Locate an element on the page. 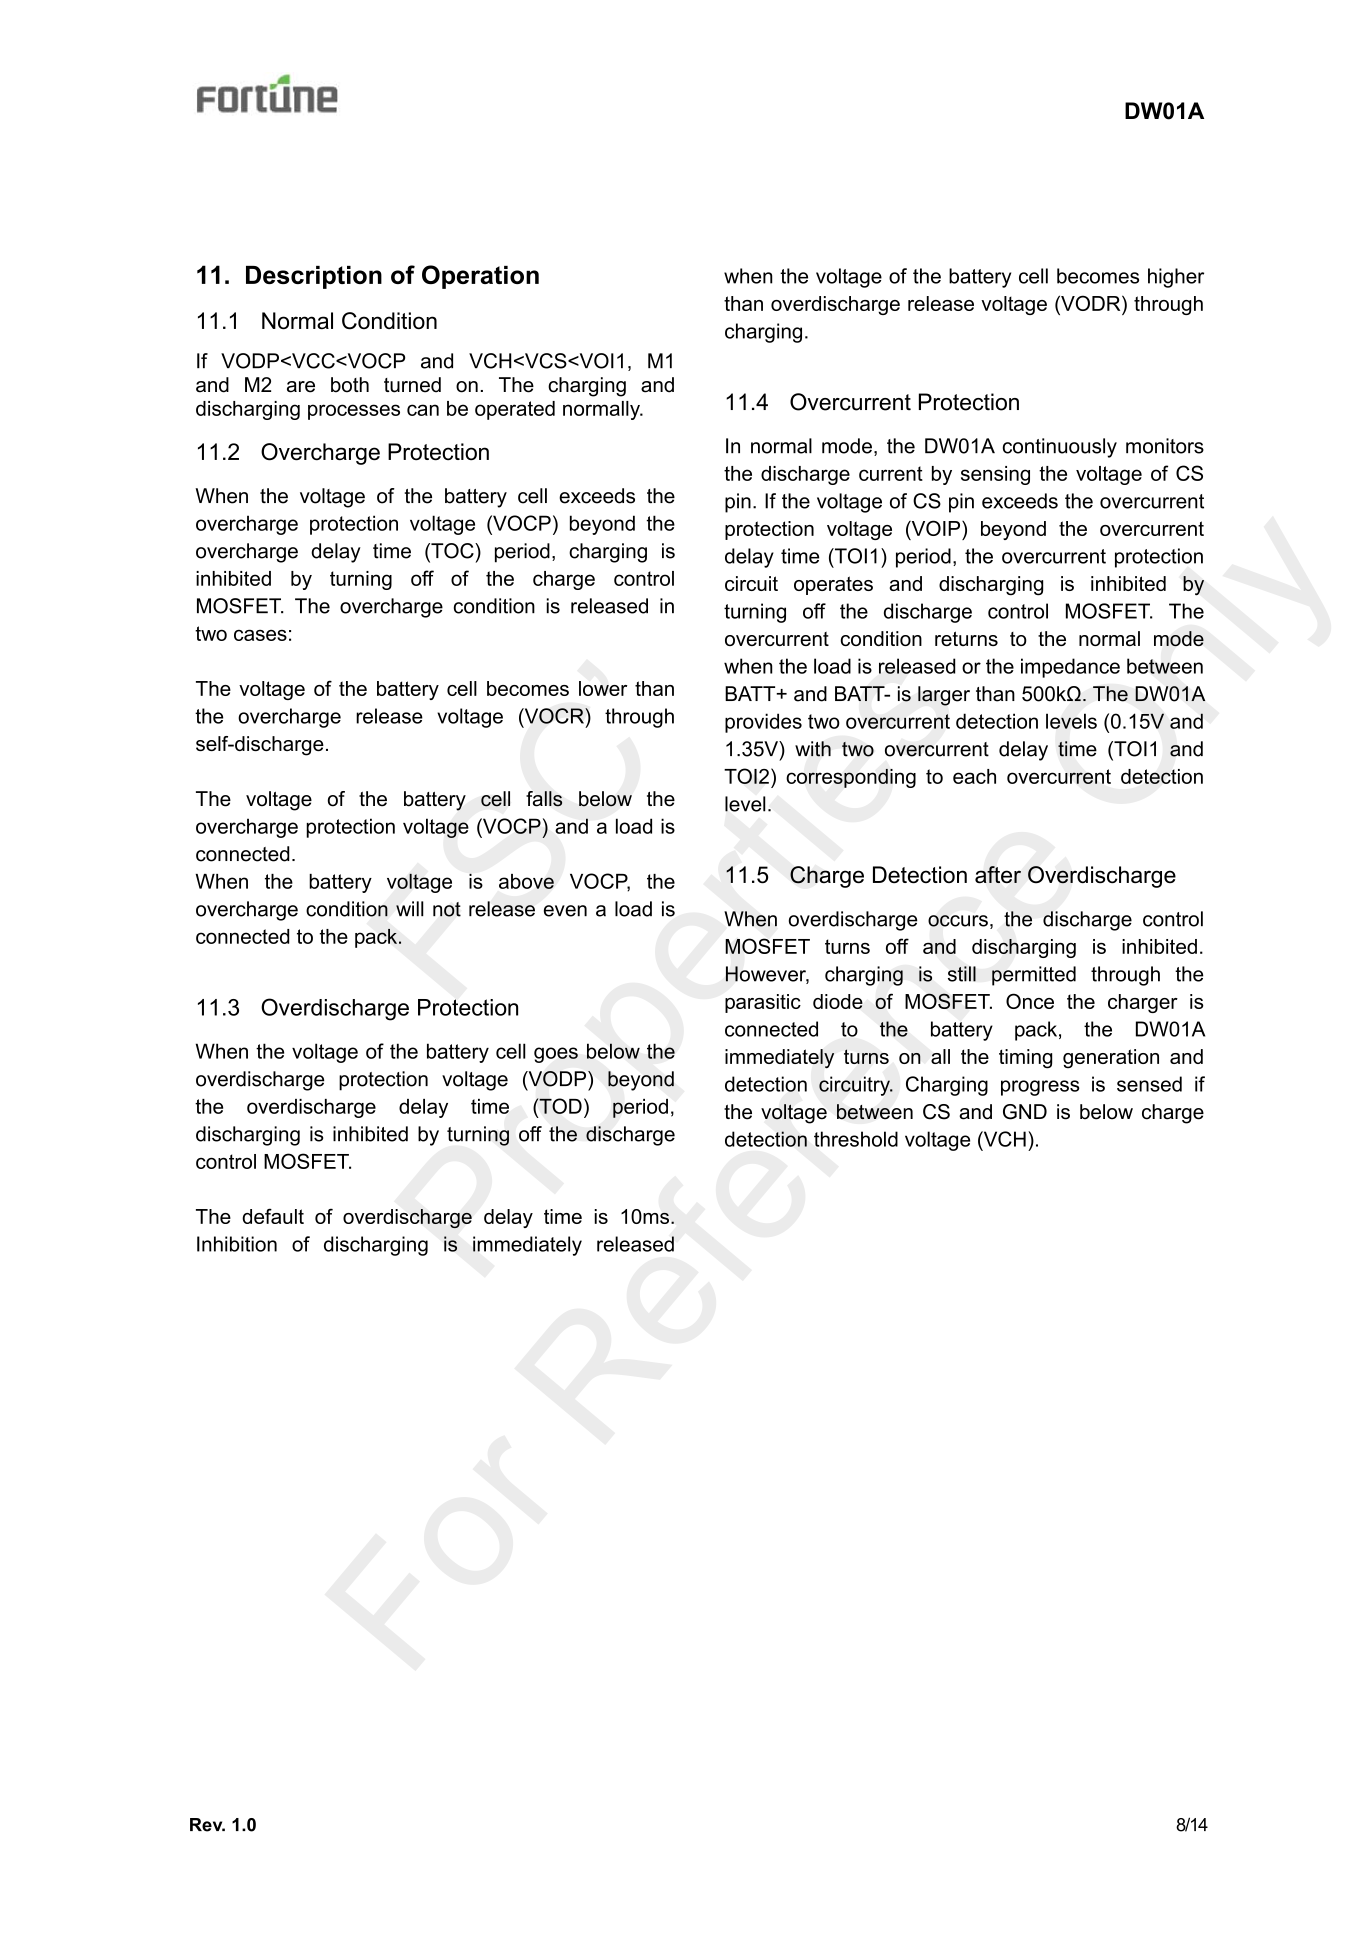 The image size is (1367, 1933). each is located at coordinates (974, 776).
